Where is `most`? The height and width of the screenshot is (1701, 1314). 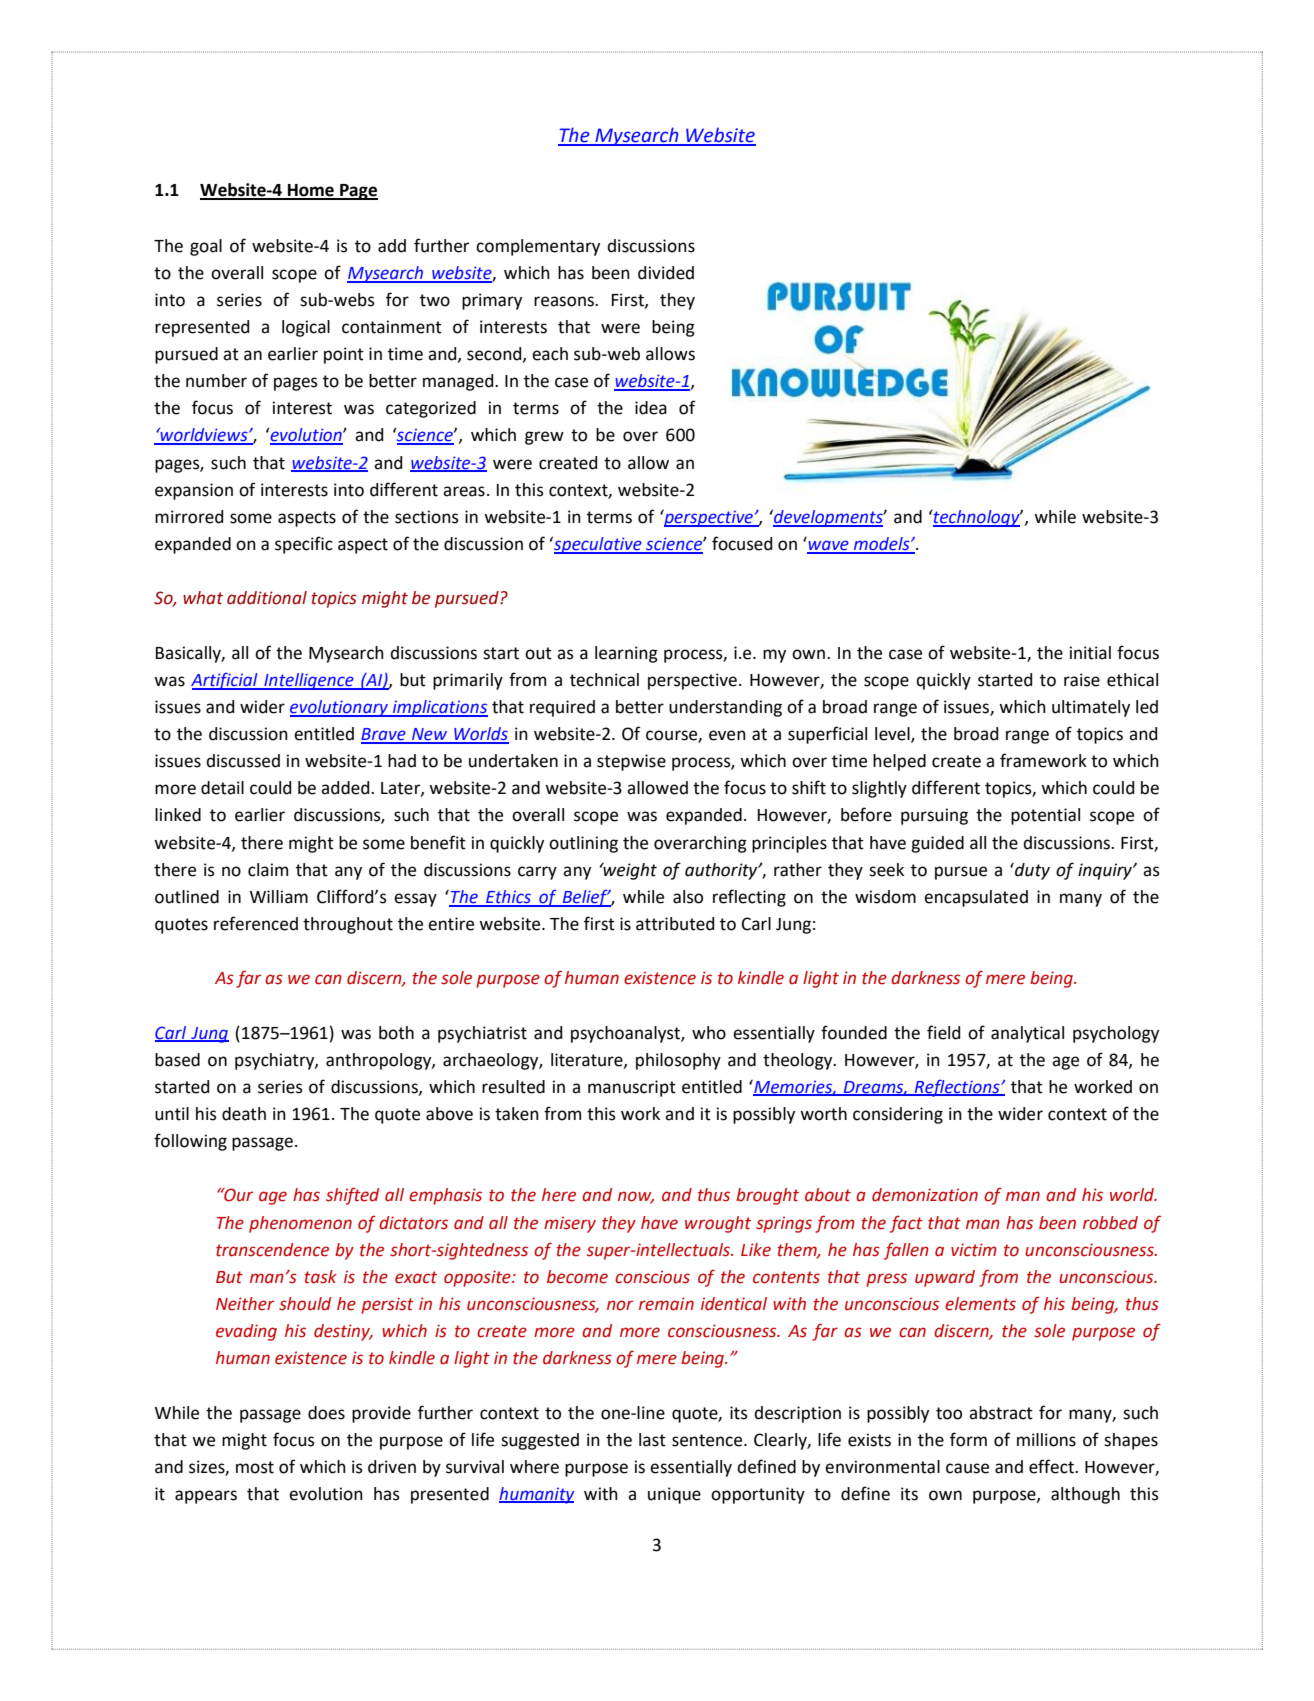 most is located at coordinates (255, 1467).
